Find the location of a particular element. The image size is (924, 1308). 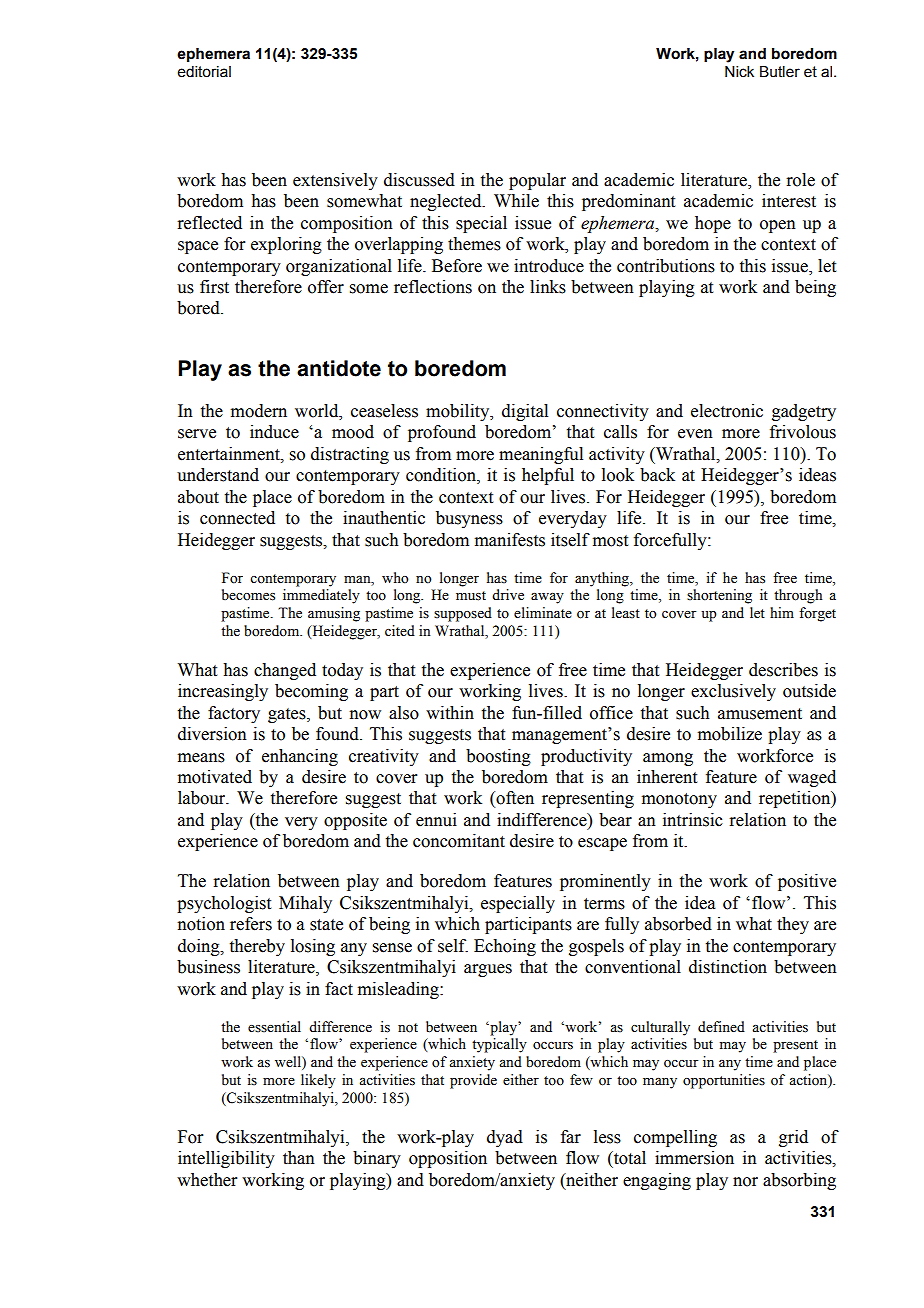

becomes is located at coordinates (248, 595).
